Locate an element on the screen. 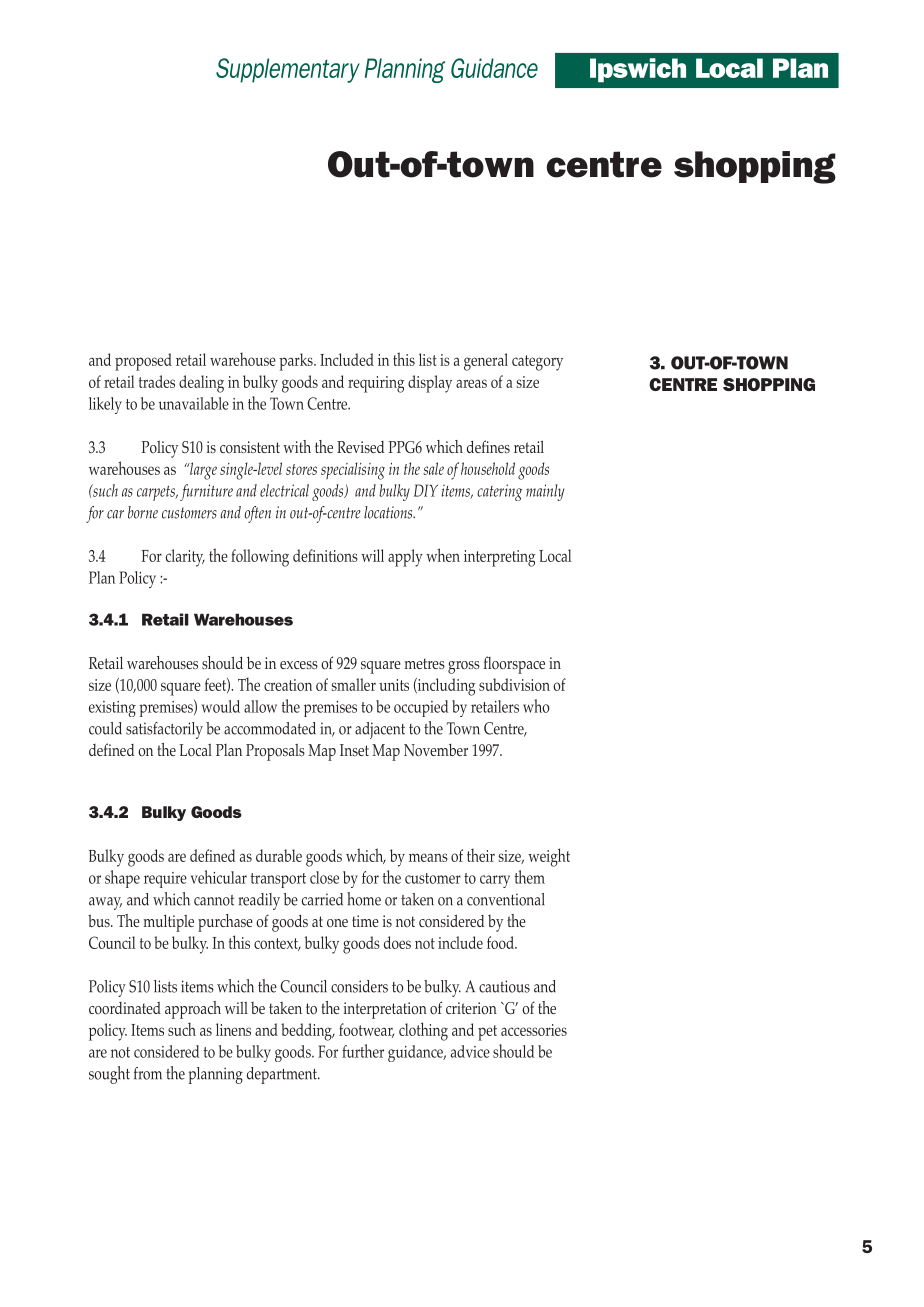  general is located at coordinates (486, 362).
